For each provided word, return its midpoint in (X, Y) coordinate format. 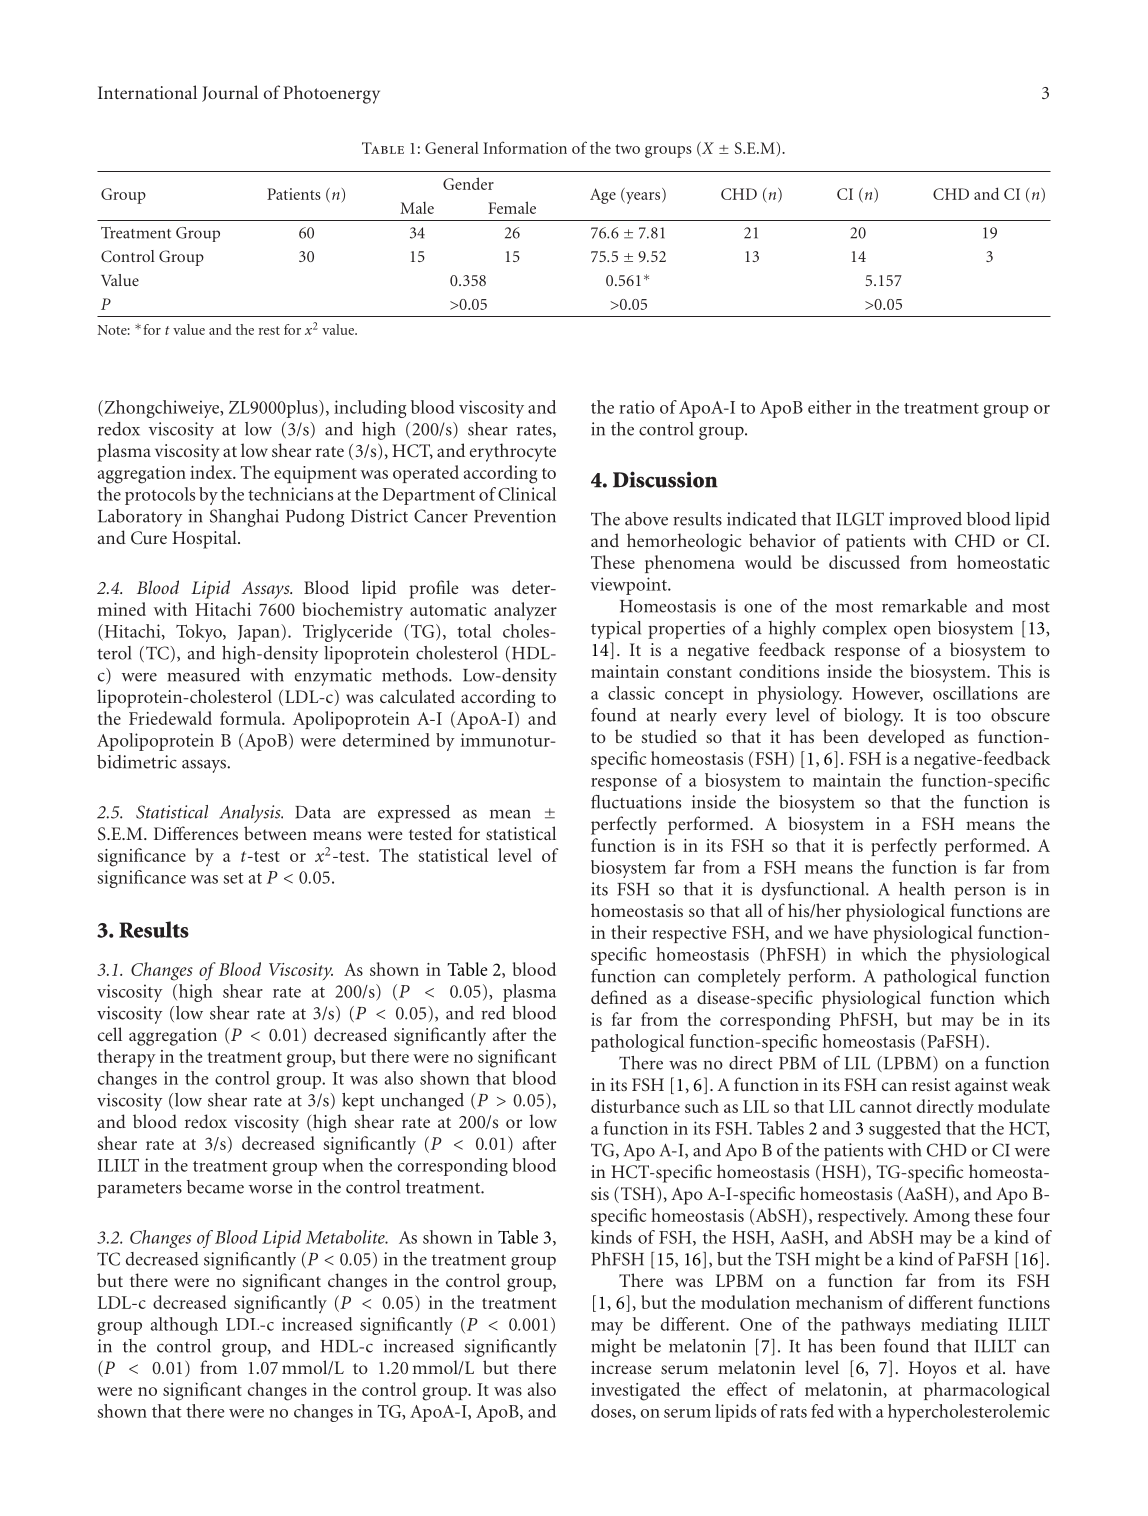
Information (525, 147)
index (212, 472)
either (829, 407)
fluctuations (636, 801)
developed (906, 738)
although (184, 1326)
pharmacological (987, 1391)
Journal (230, 93)
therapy (127, 1058)
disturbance (635, 1106)
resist (931, 1084)
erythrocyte (513, 452)
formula (251, 718)
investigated (635, 1391)
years (643, 198)
